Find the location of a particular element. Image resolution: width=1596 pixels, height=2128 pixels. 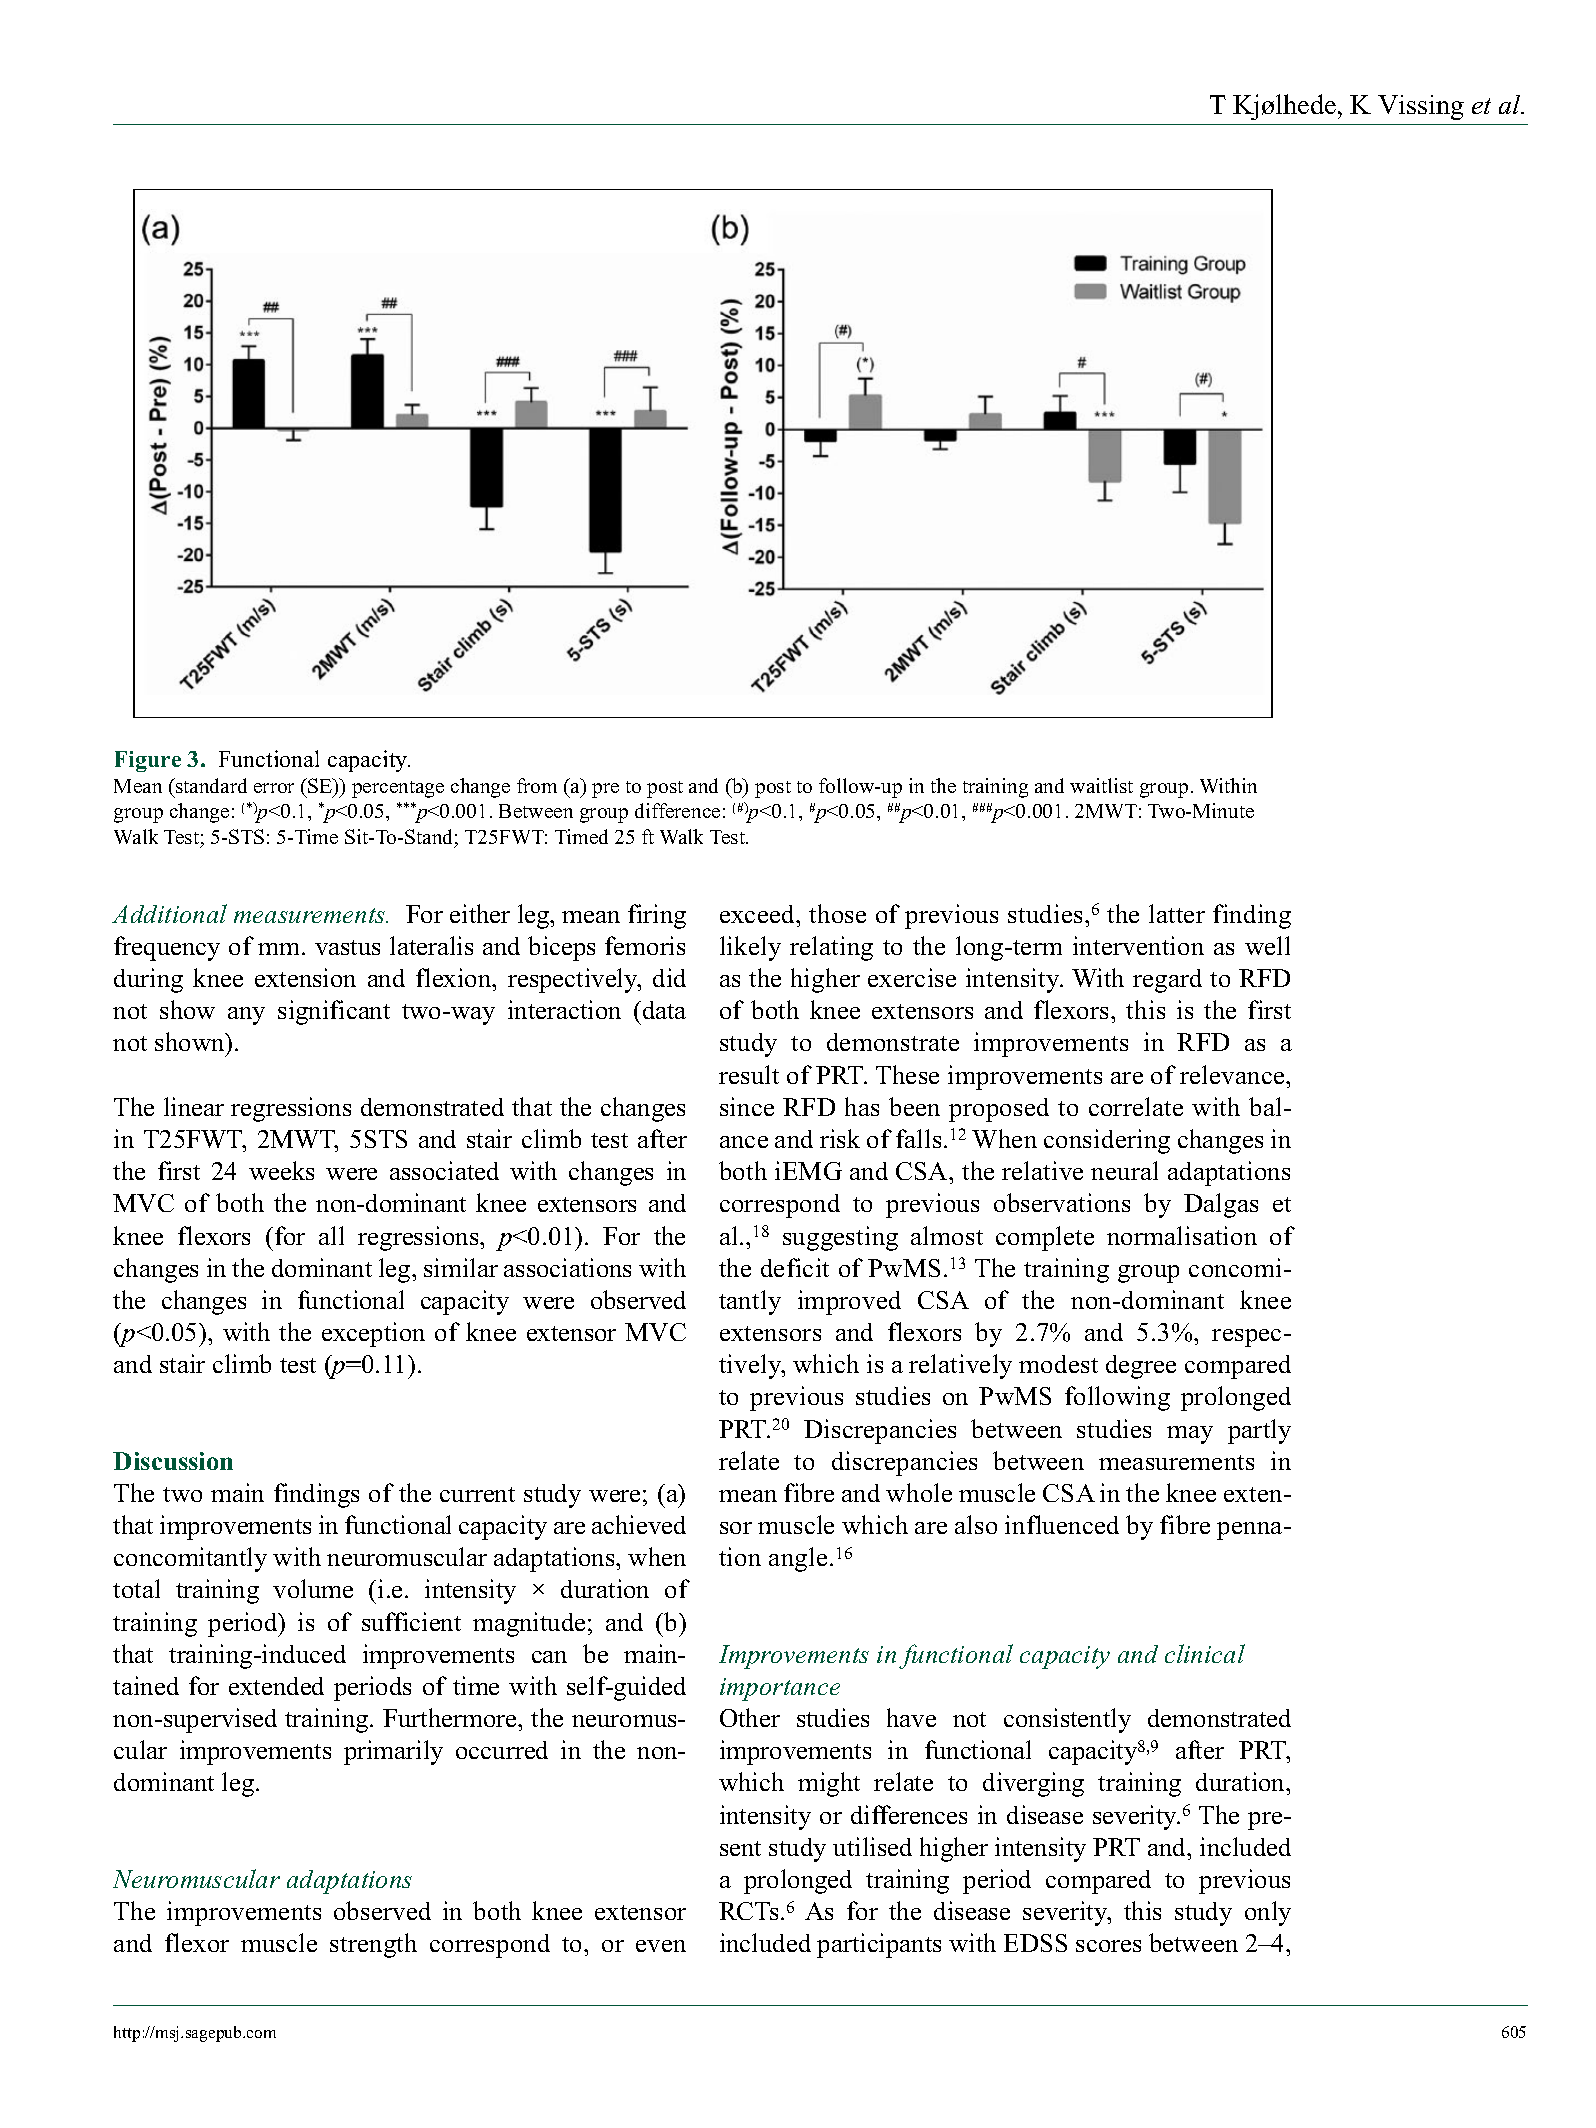

strength is located at coordinates (373, 1945).
